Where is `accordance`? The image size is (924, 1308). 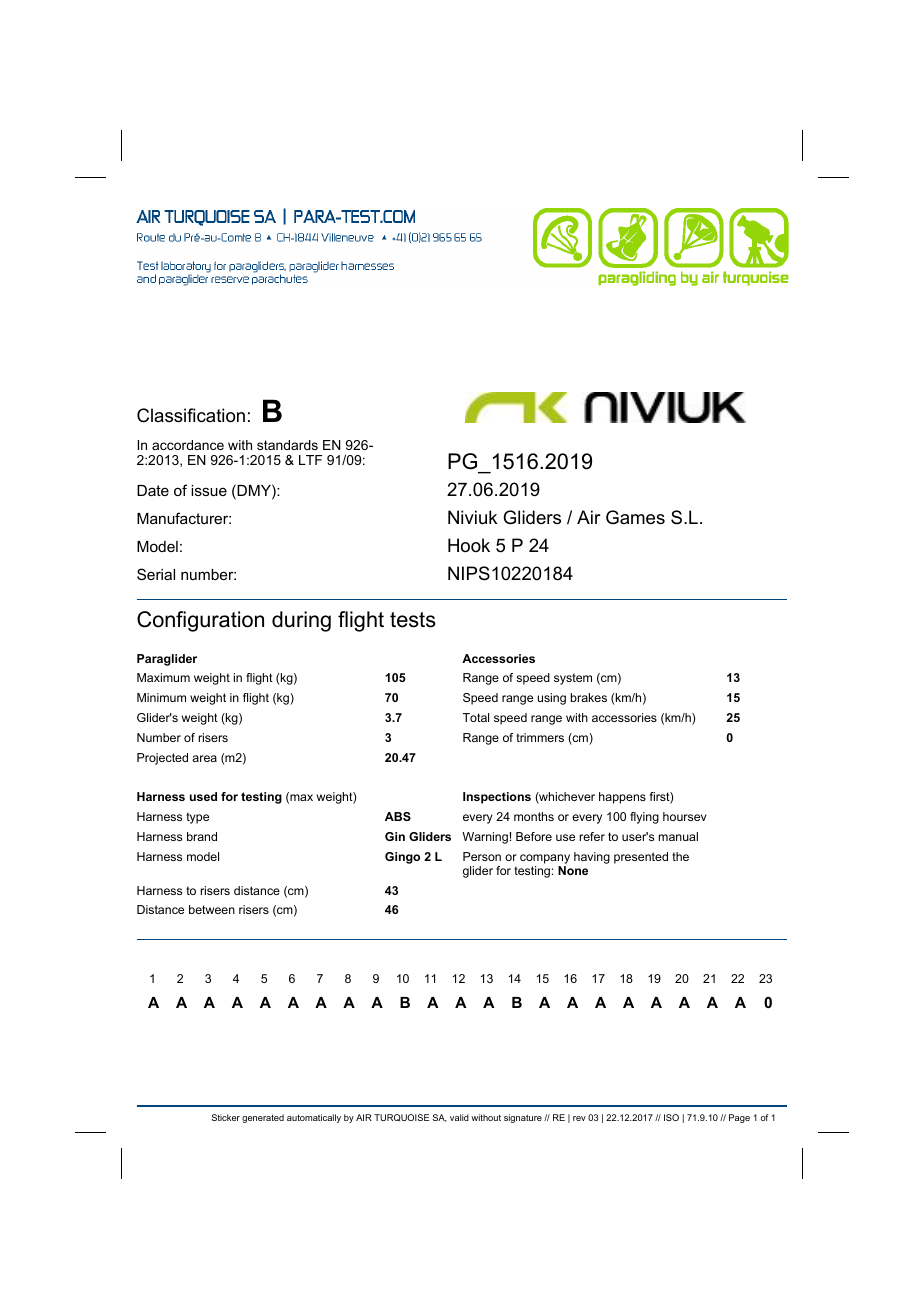
accordance is located at coordinates (188, 445).
